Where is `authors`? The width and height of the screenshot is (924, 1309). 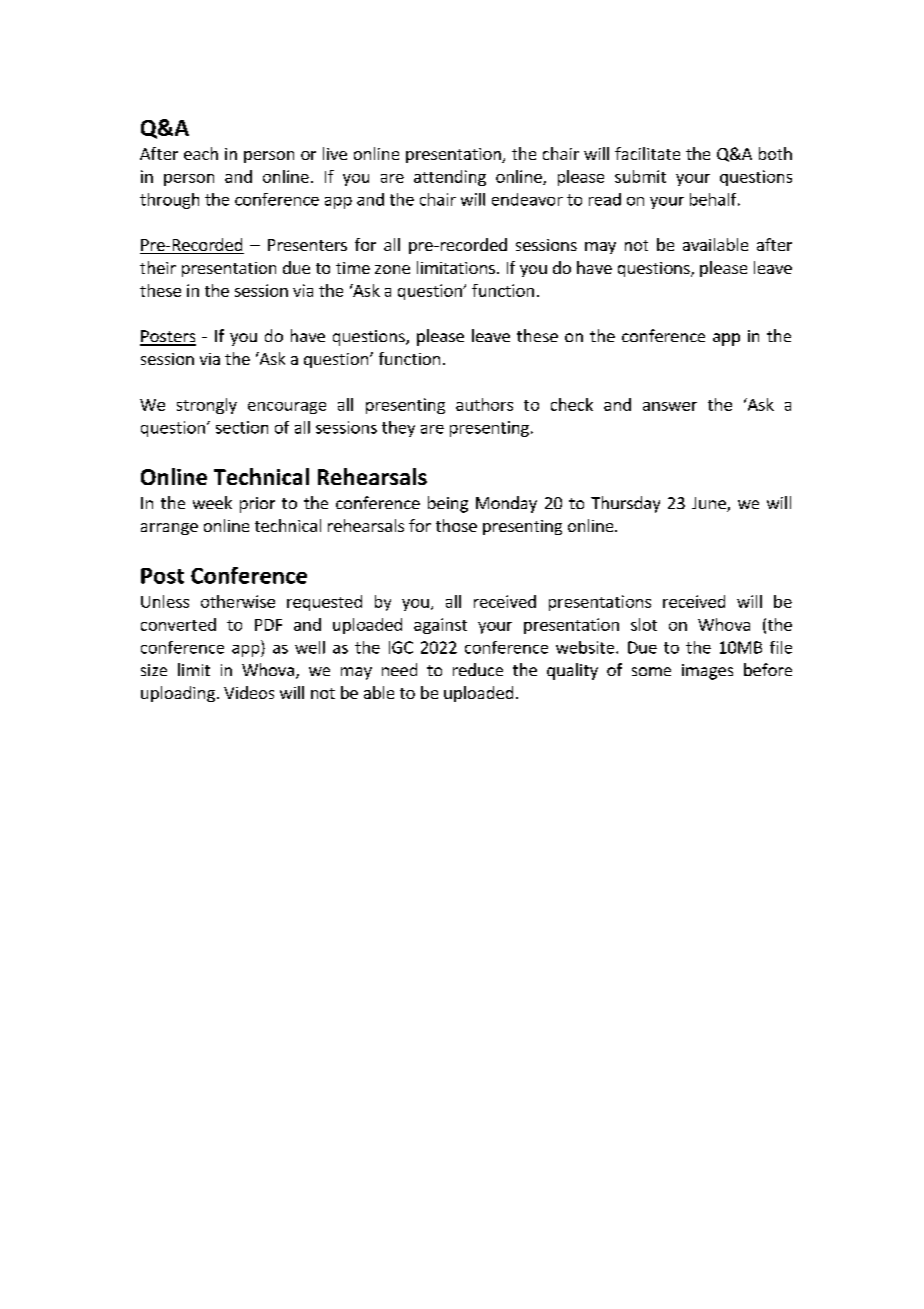 authors is located at coordinates (484, 404).
